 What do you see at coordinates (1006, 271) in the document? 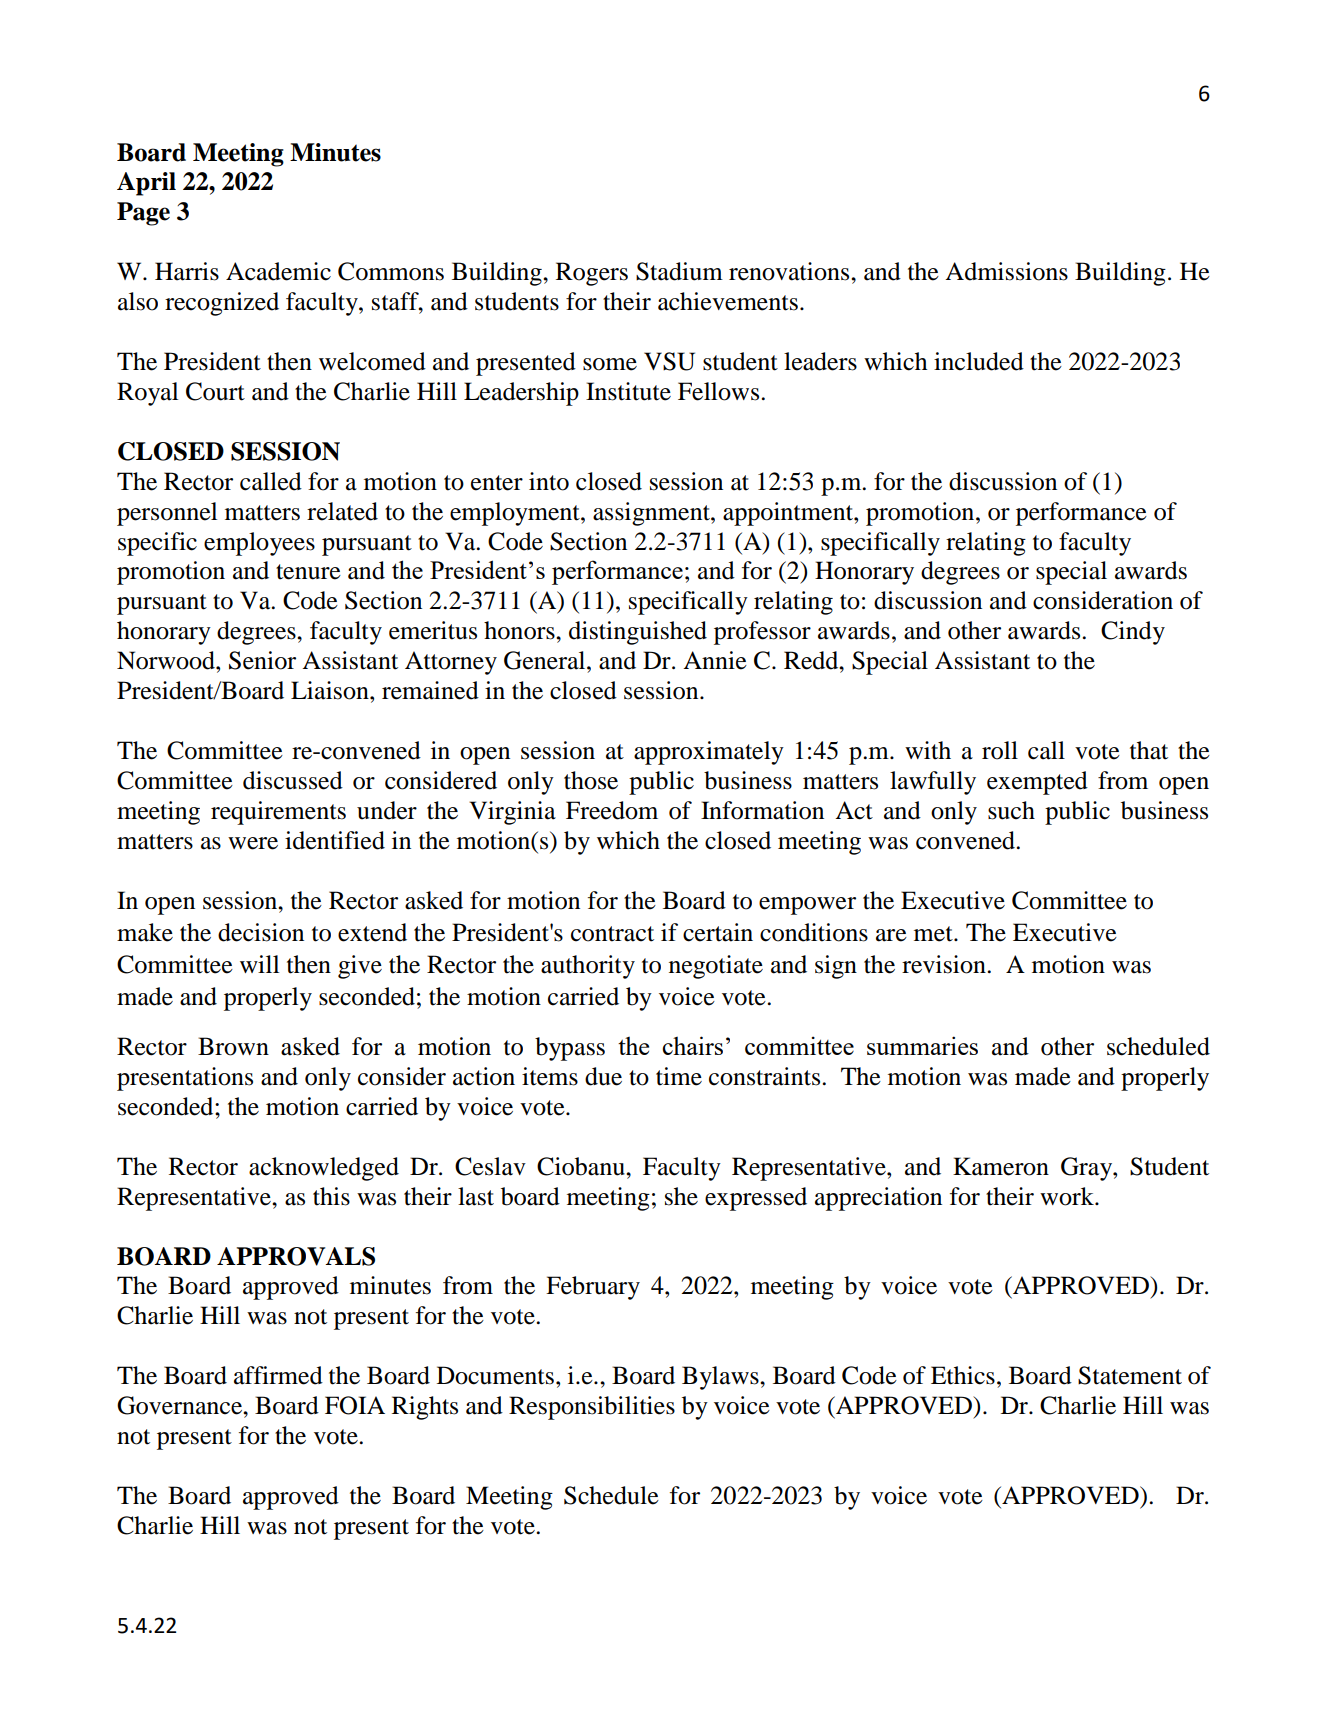
I see `Admissions` at bounding box center [1006, 271].
